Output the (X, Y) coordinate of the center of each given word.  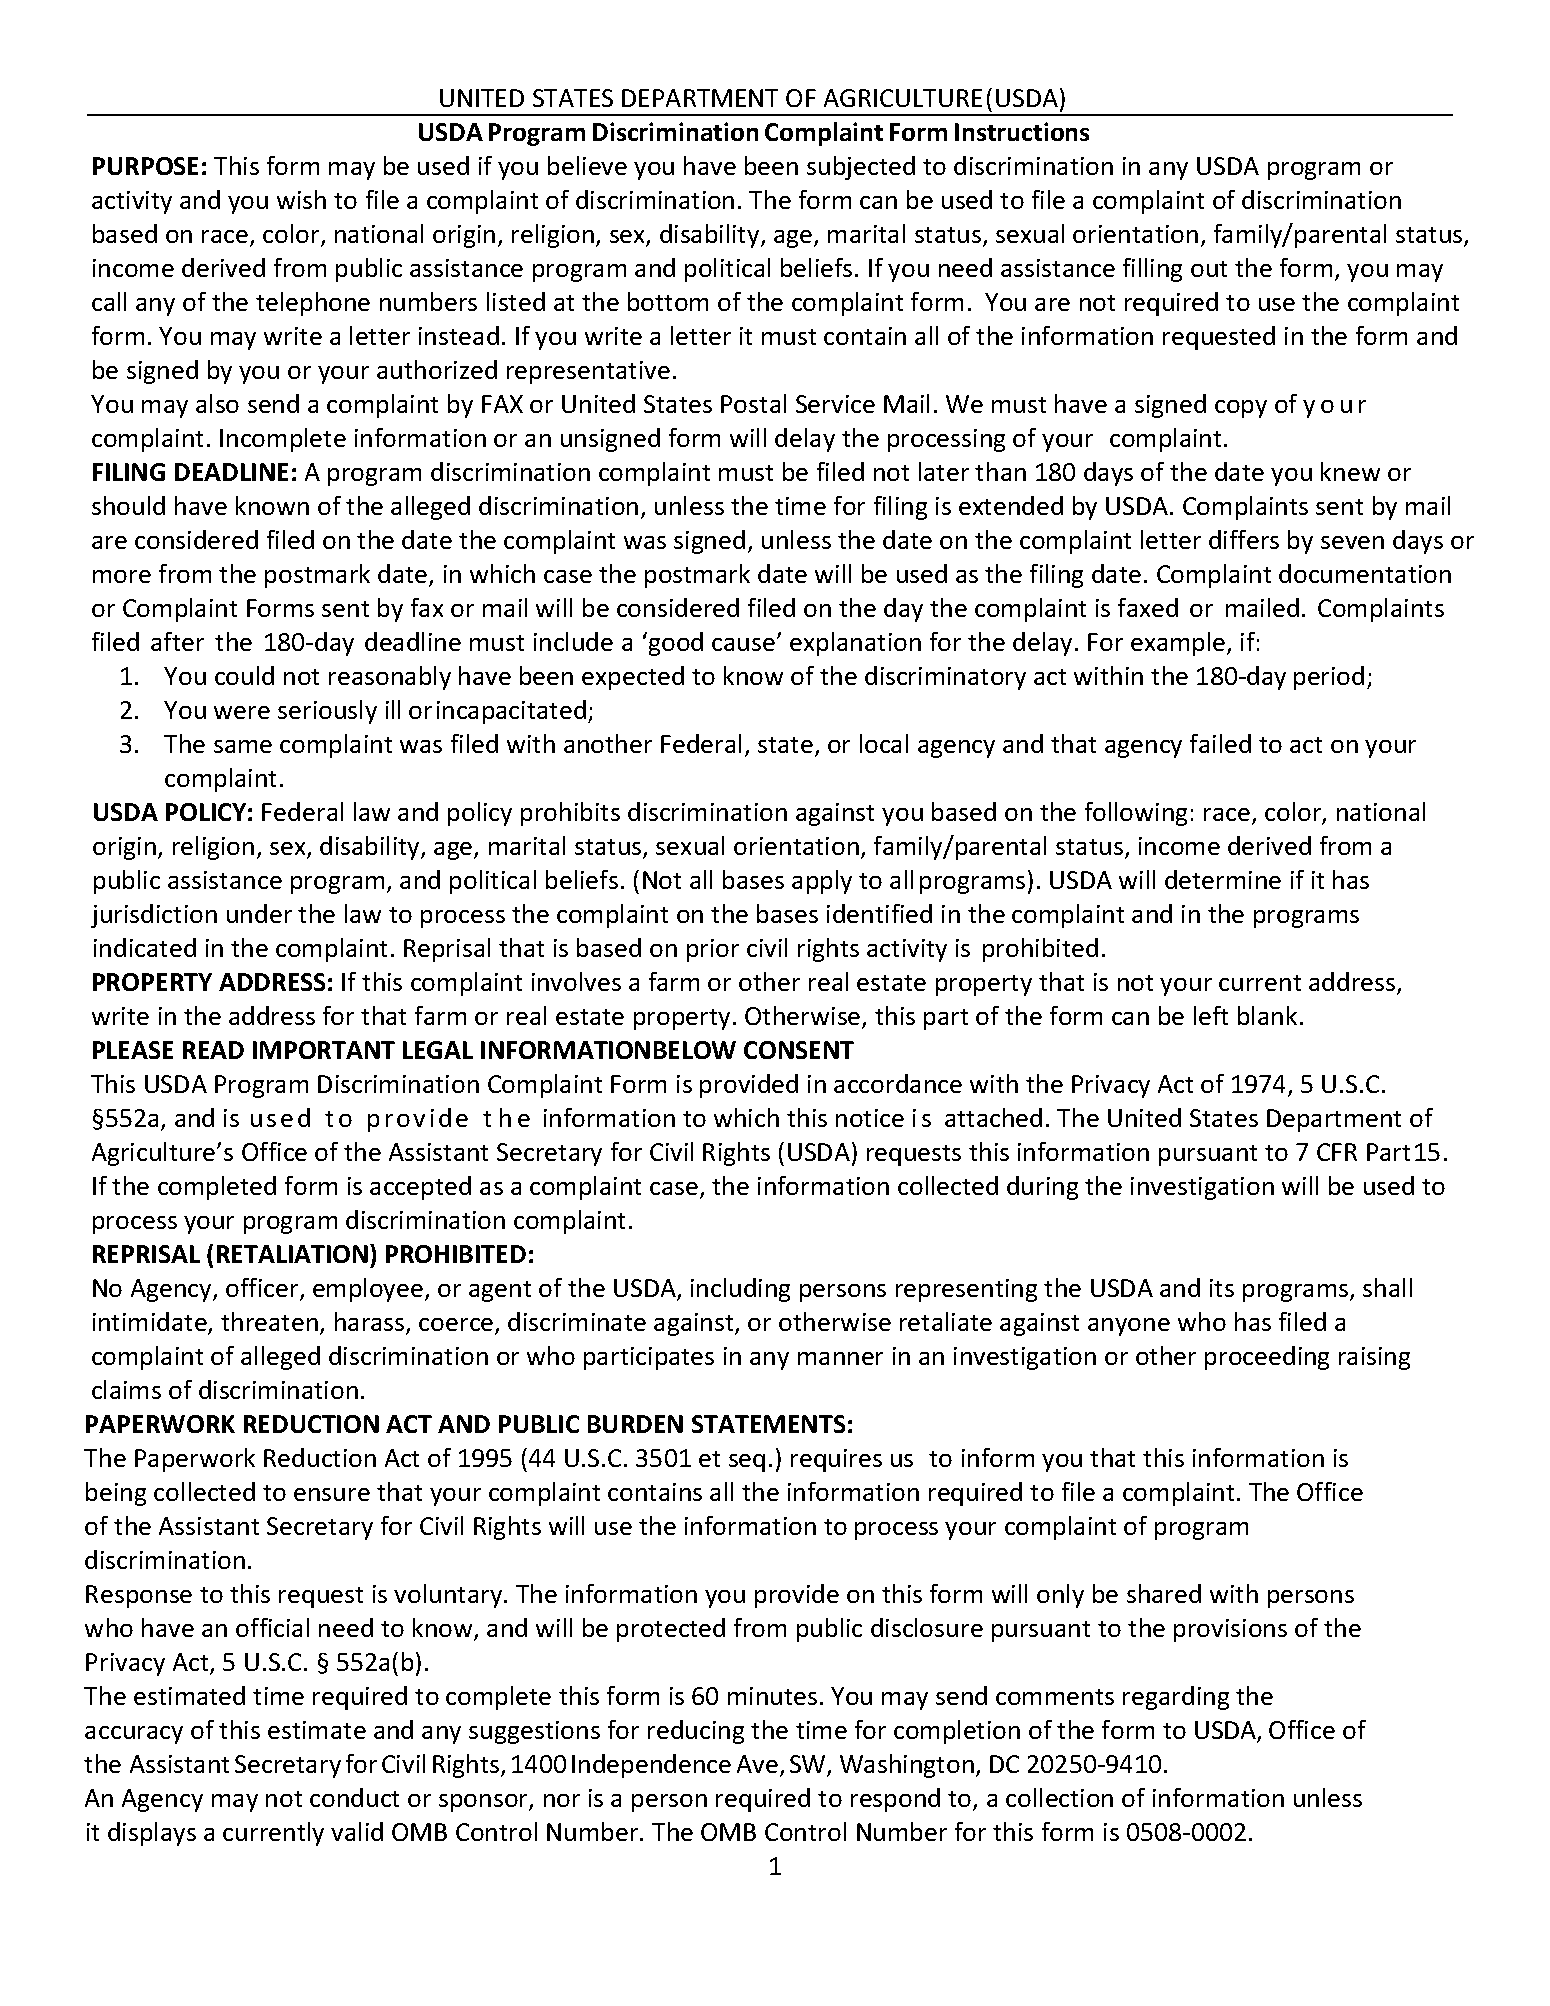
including (740, 1290)
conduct (354, 1797)
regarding (1176, 1698)
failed (1220, 743)
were (242, 712)
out (1209, 269)
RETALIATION (292, 1254)
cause (743, 644)
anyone (1129, 1327)
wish (301, 199)
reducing (696, 1732)
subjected (861, 168)
